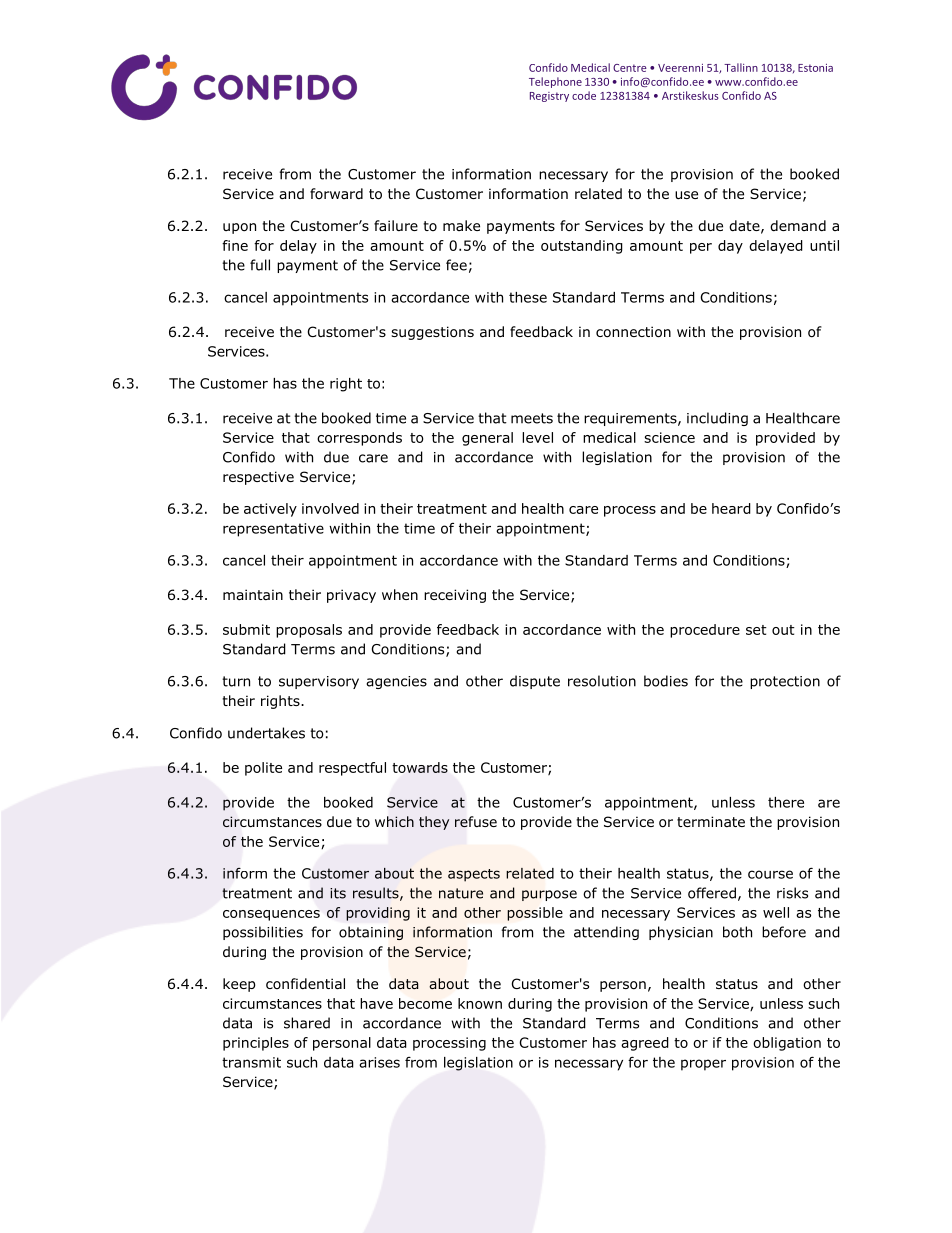 This screenshot has width=952, height=1233. Describe the element at coordinates (260, 265) in the screenshot. I see `full` at that location.
